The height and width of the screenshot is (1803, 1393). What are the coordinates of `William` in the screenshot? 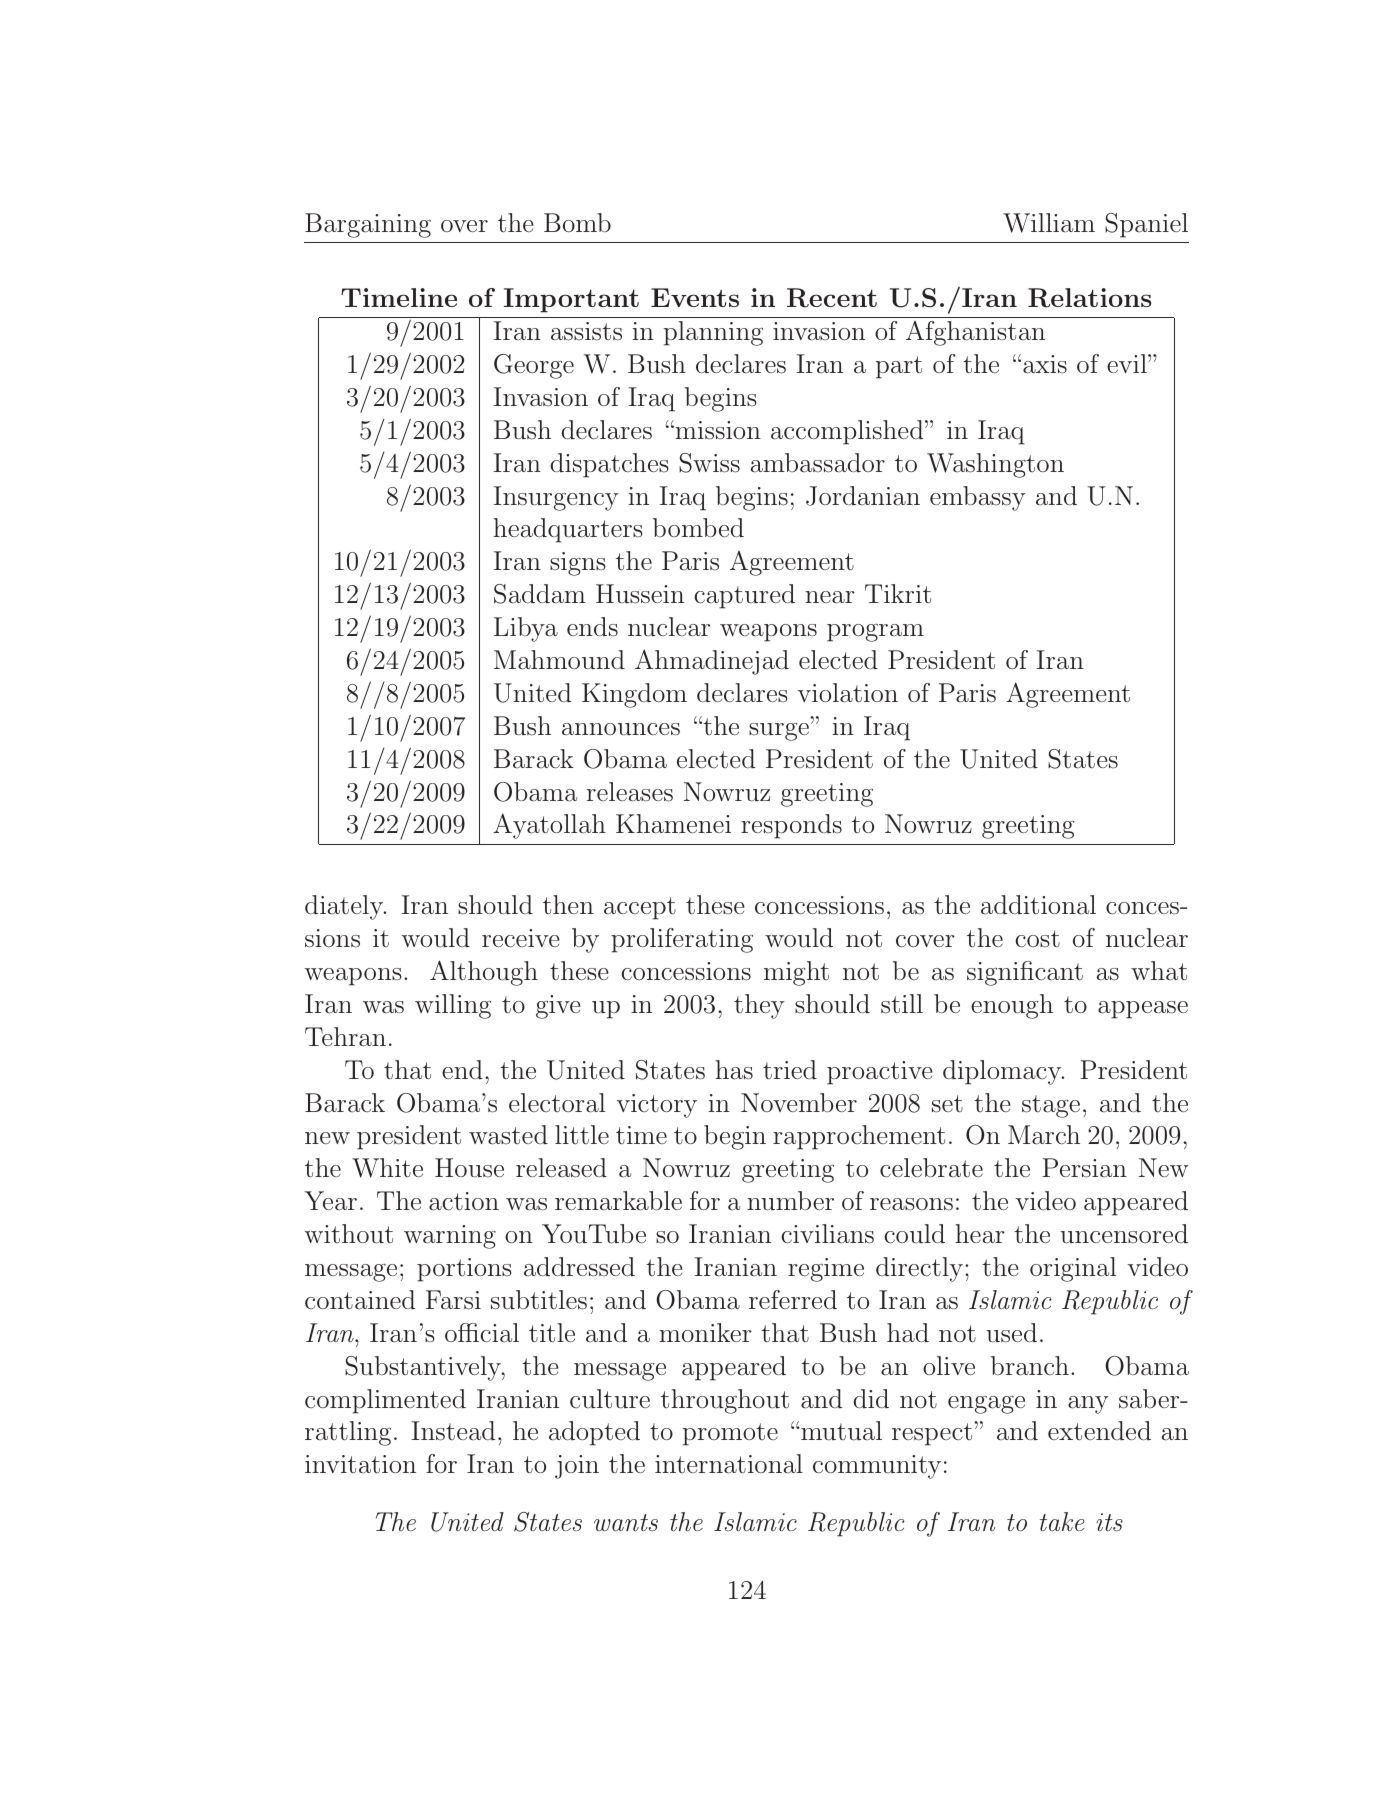 It's located at (1049, 223).
